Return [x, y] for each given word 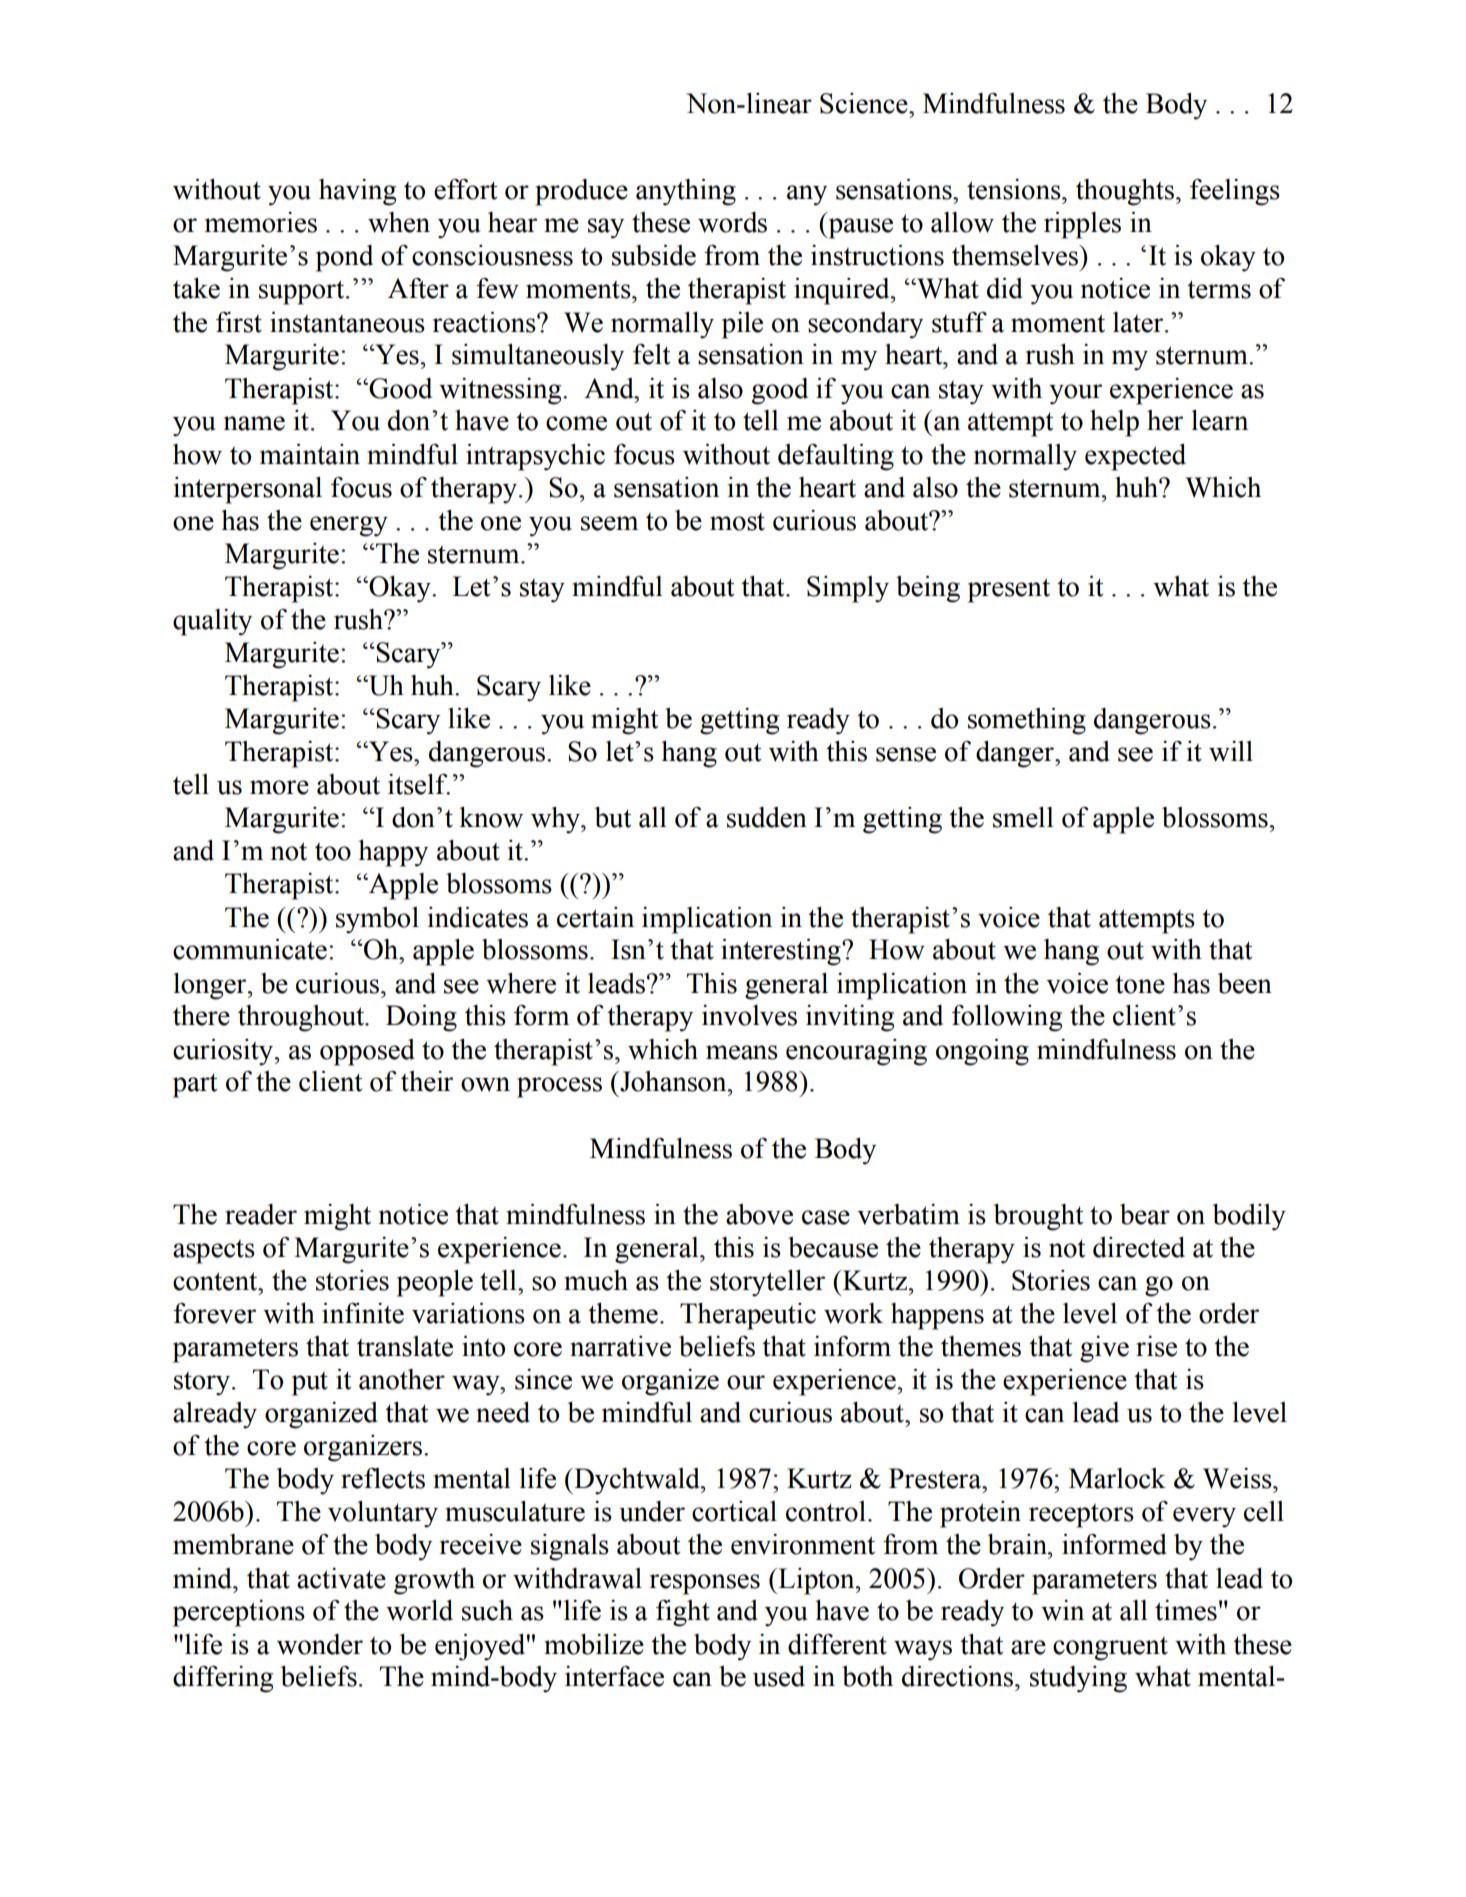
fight [683, 1613]
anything [686, 192]
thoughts [1126, 192]
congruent [1110, 1649]
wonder [320, 1644]
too [333, 852]
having [357, 192]
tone [1140, 984]
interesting [782, 952]
